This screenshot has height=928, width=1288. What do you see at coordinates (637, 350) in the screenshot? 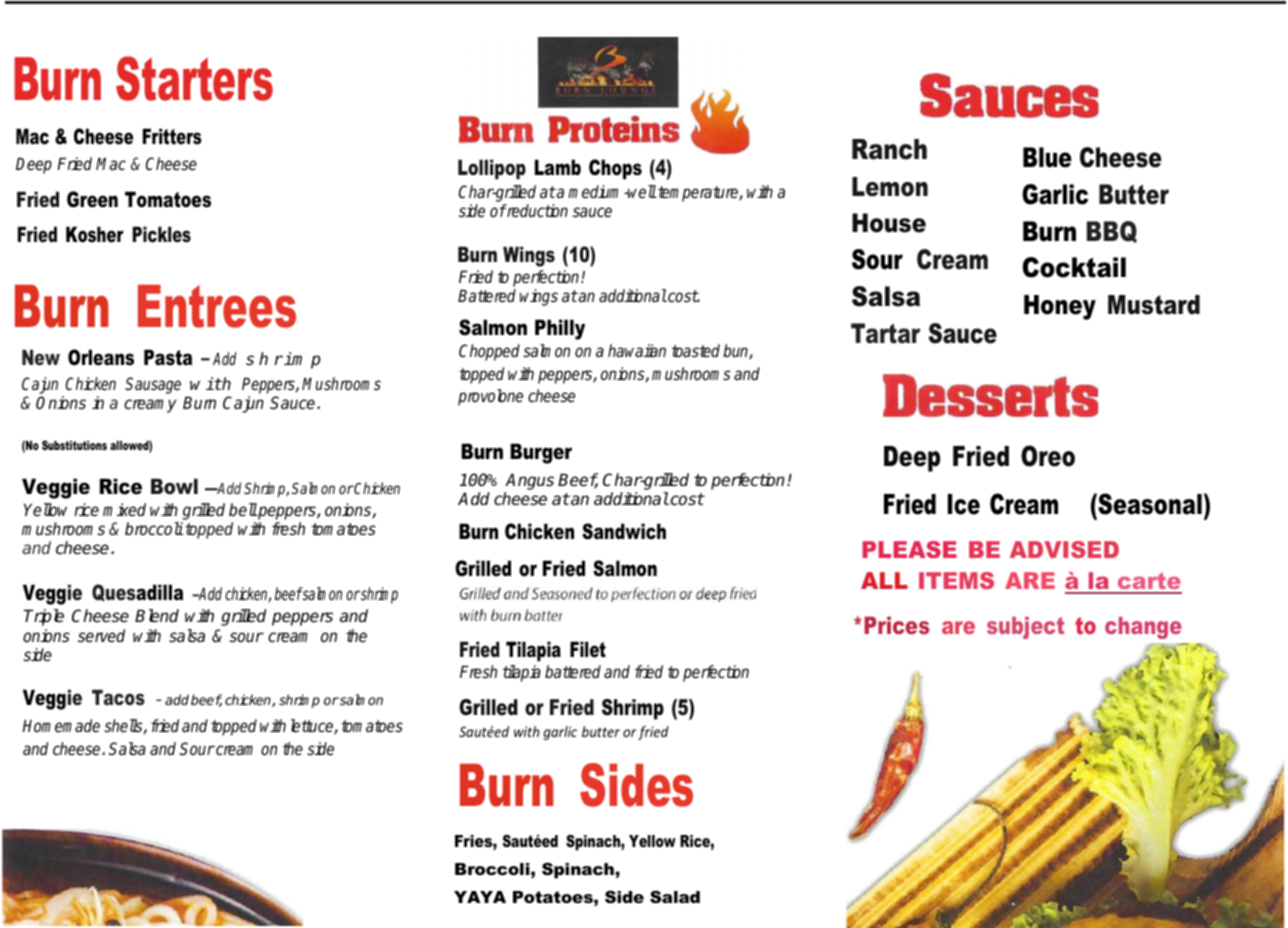
I see `hawaiian` at bounding box center [637, 350].
